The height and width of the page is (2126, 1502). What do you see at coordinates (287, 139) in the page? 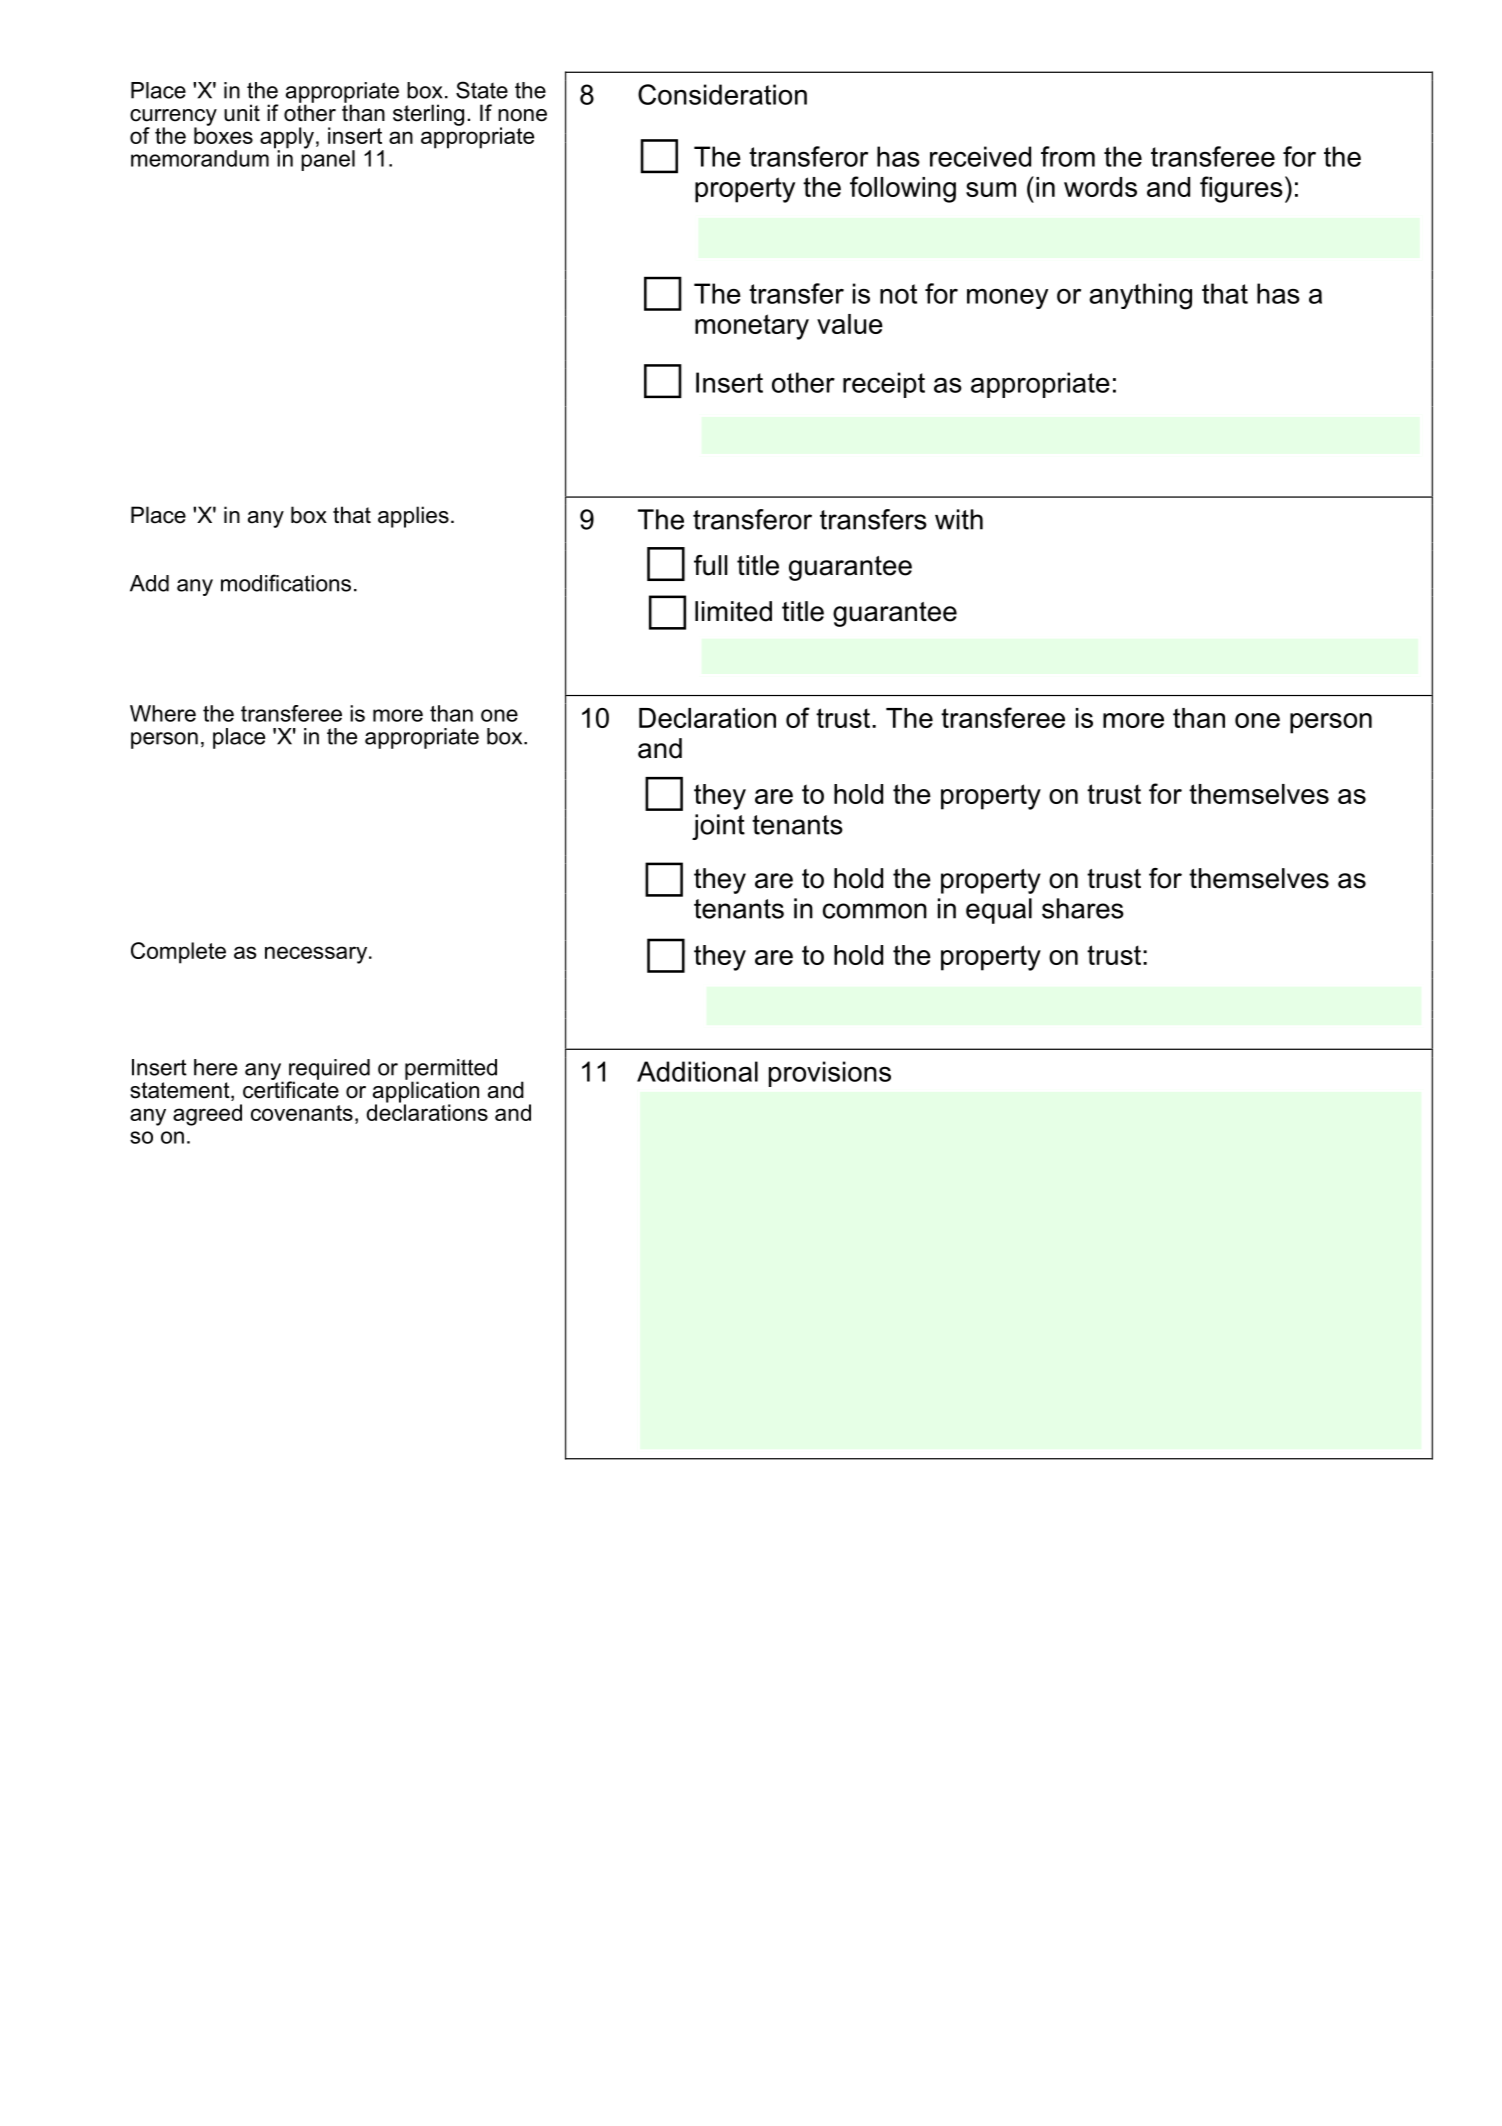
I see `apply` at bounding box center [287, 139].
